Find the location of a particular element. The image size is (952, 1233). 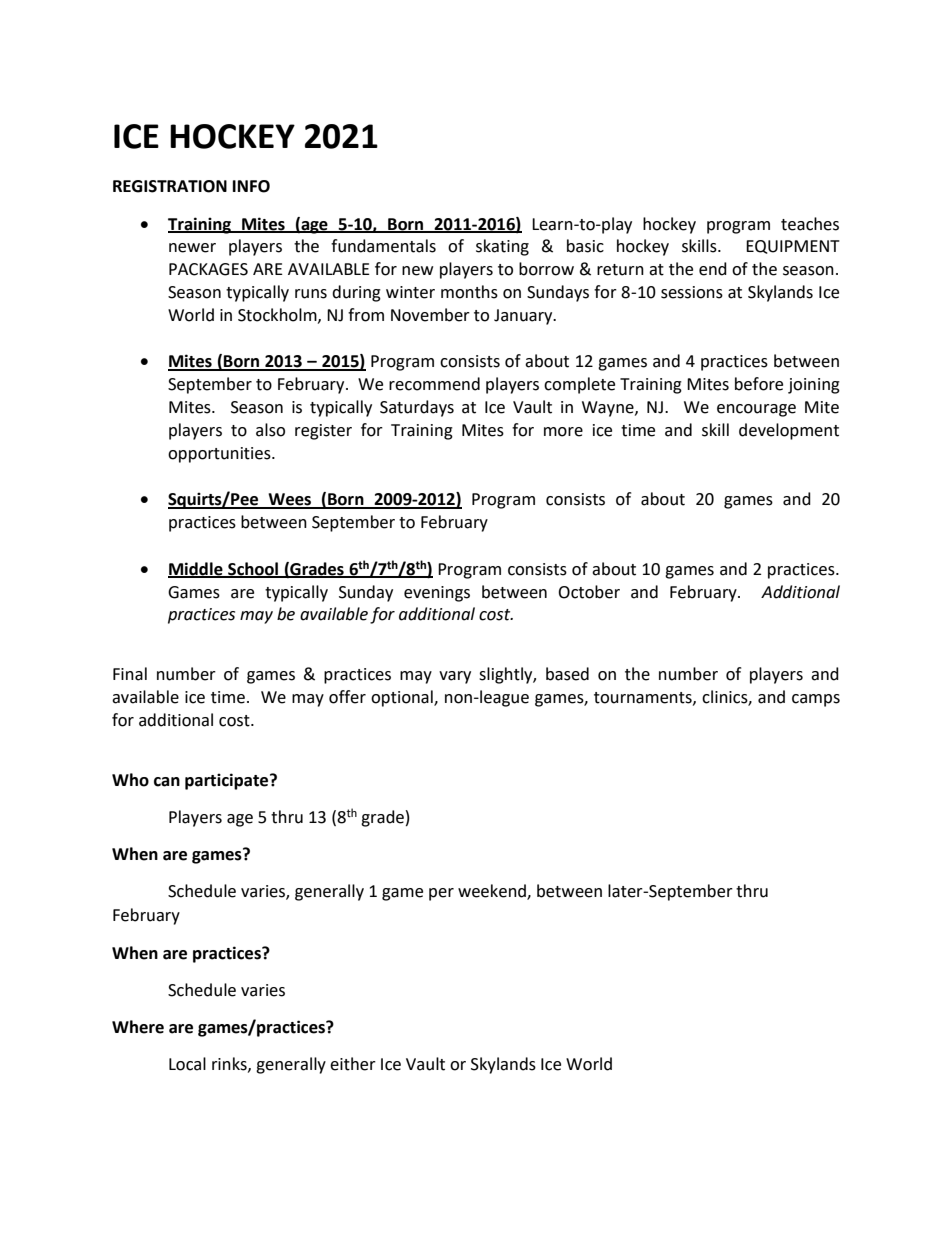

either is located at coordinates (353, 1064).
